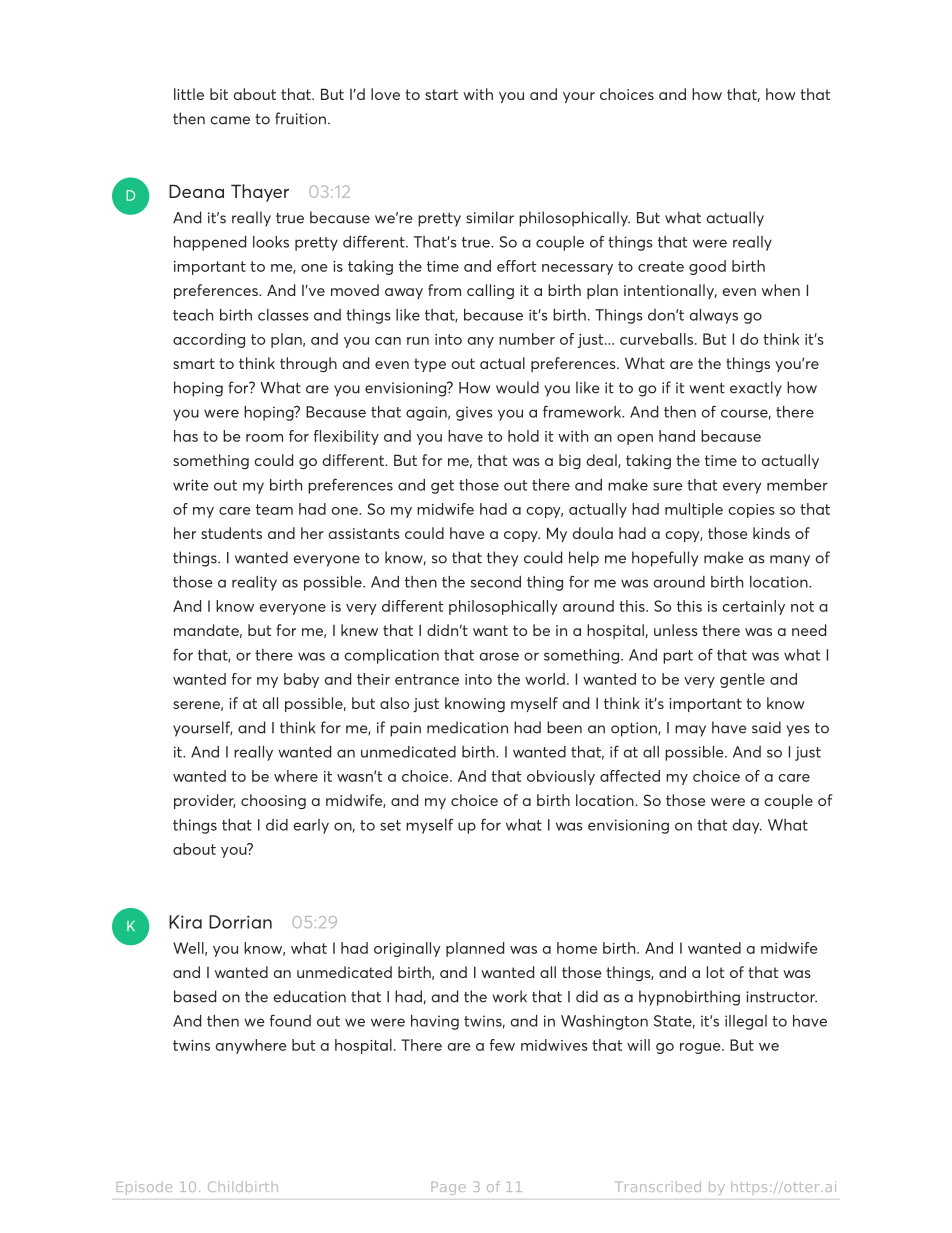 The image size is (952, 1233). What do you see at coordinates (659, 1186) in the screenshot?
I see `Transcribed` at bounding box center [659, 1186].
